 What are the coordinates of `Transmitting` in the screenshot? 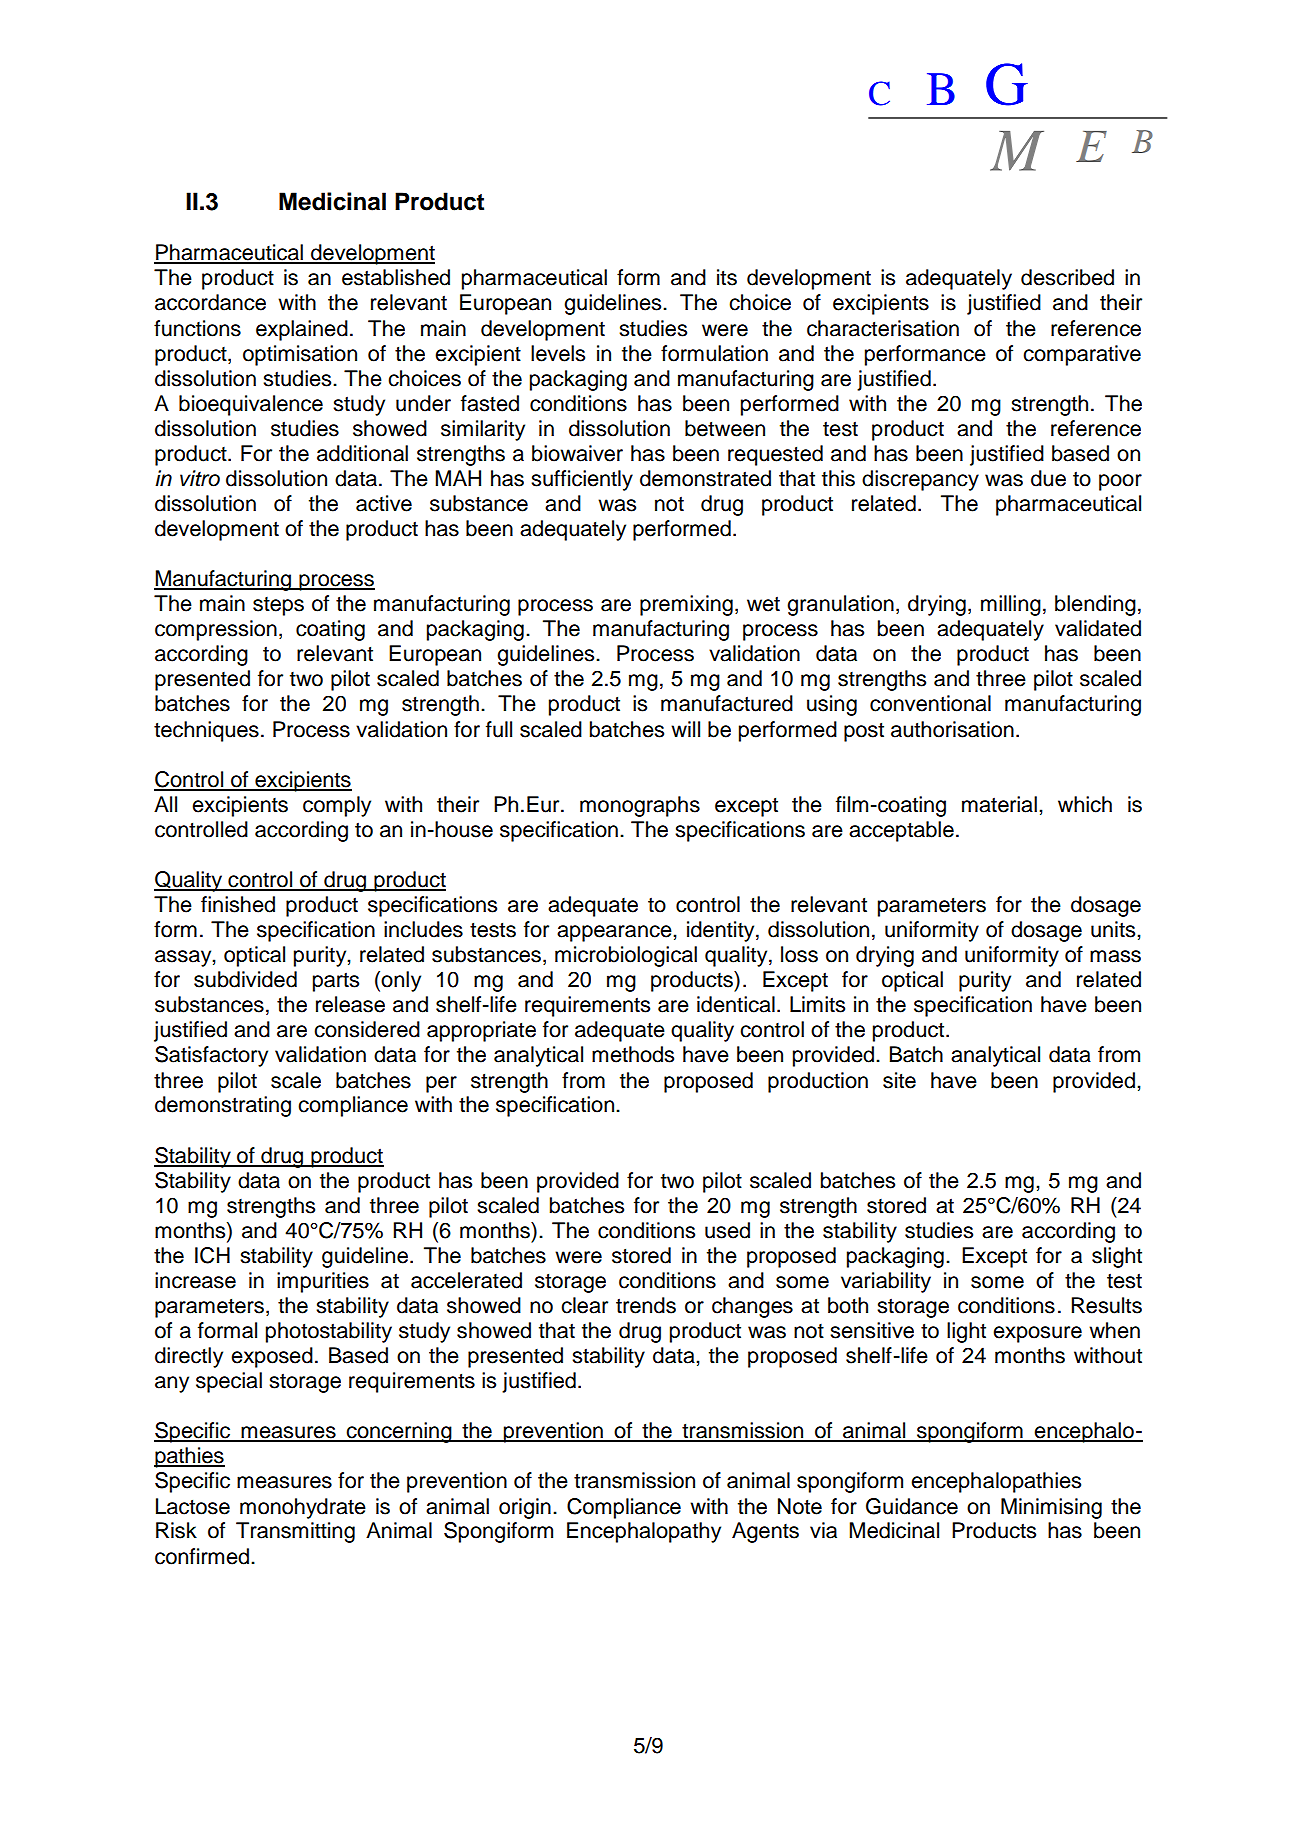 It's located at (295, 1532).
